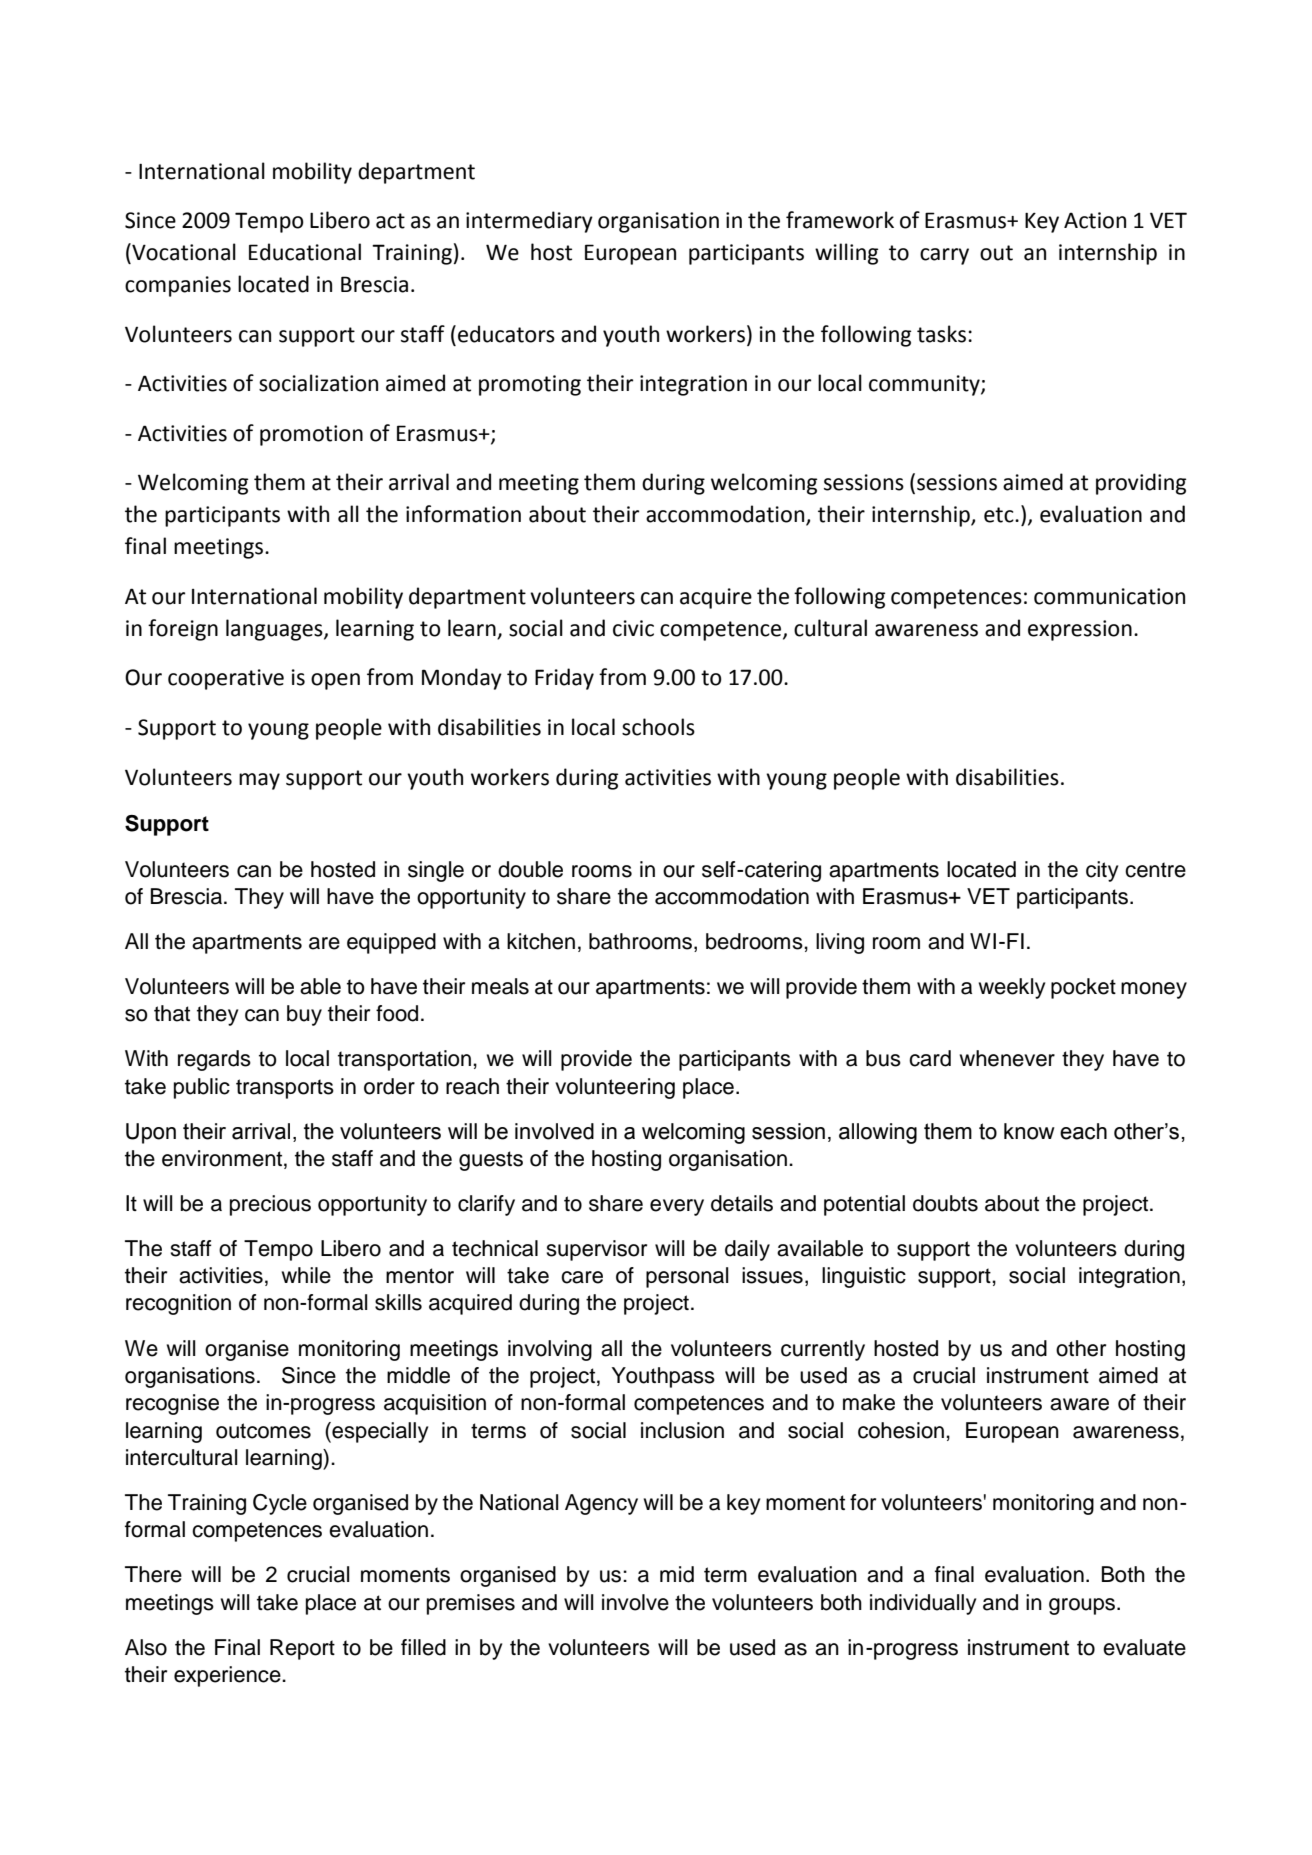  I want to click on educators, so click(506, 334).
